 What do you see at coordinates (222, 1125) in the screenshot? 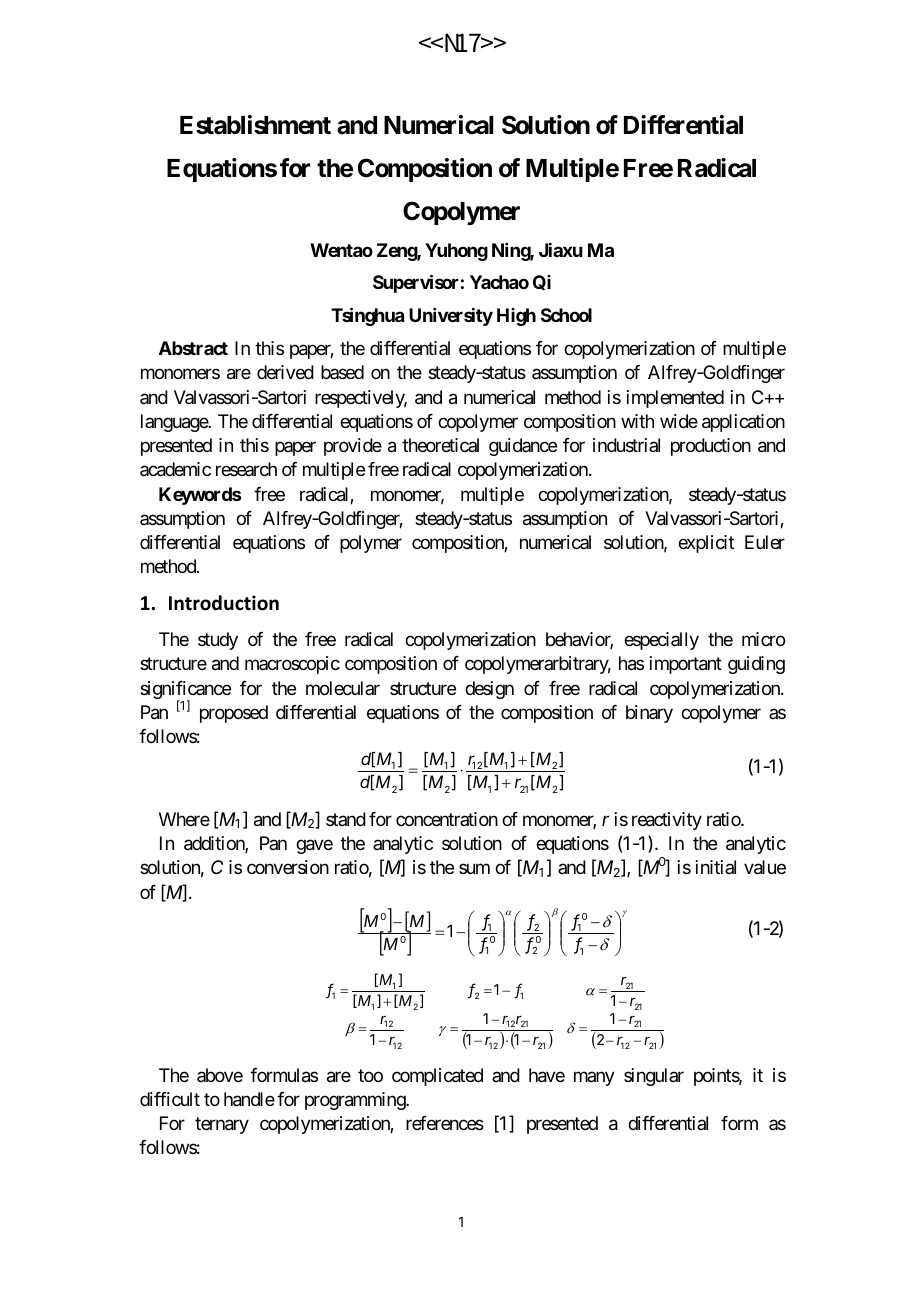
I see `ternary` at bounding box center [222, 1125].
